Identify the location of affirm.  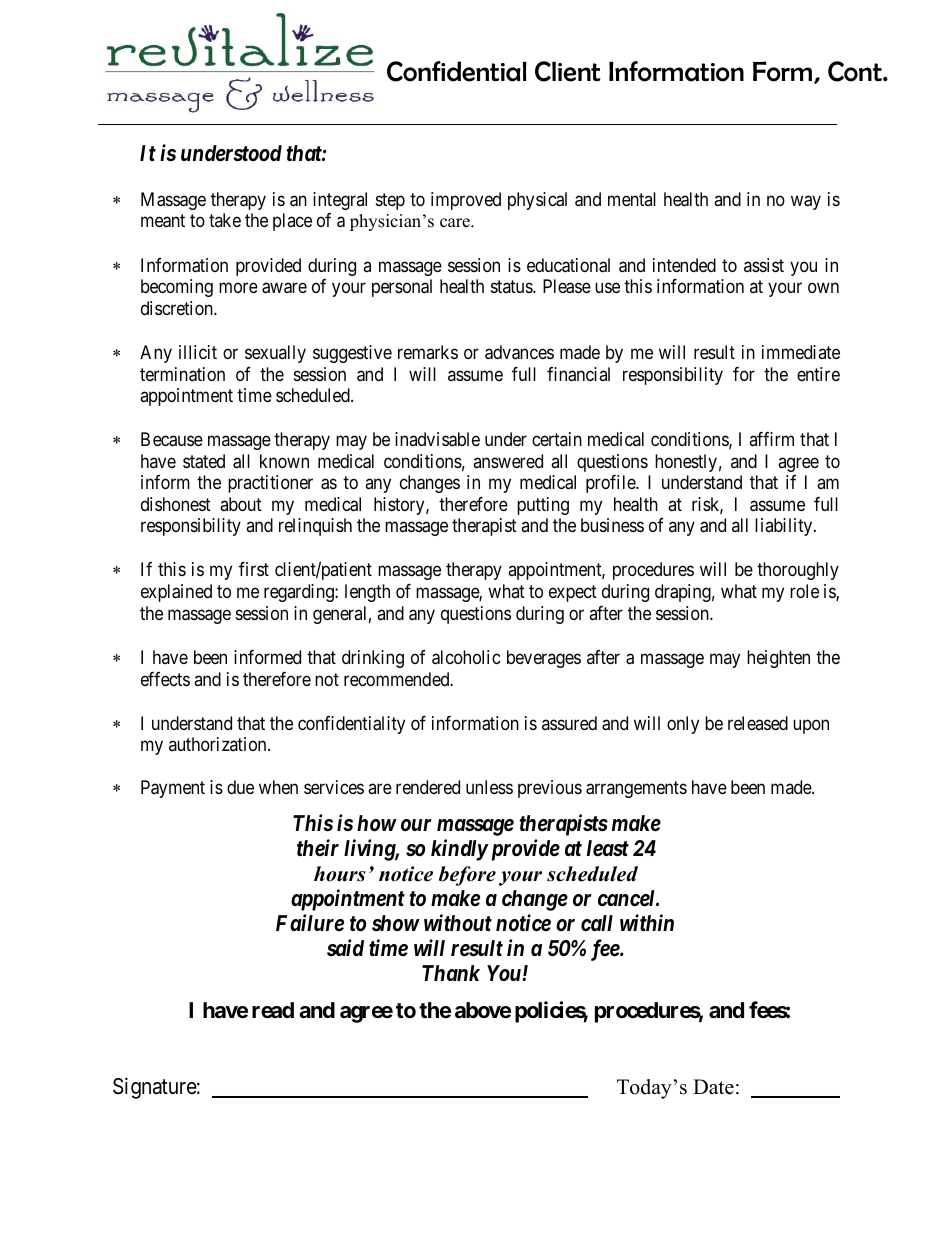
(771, 439).
